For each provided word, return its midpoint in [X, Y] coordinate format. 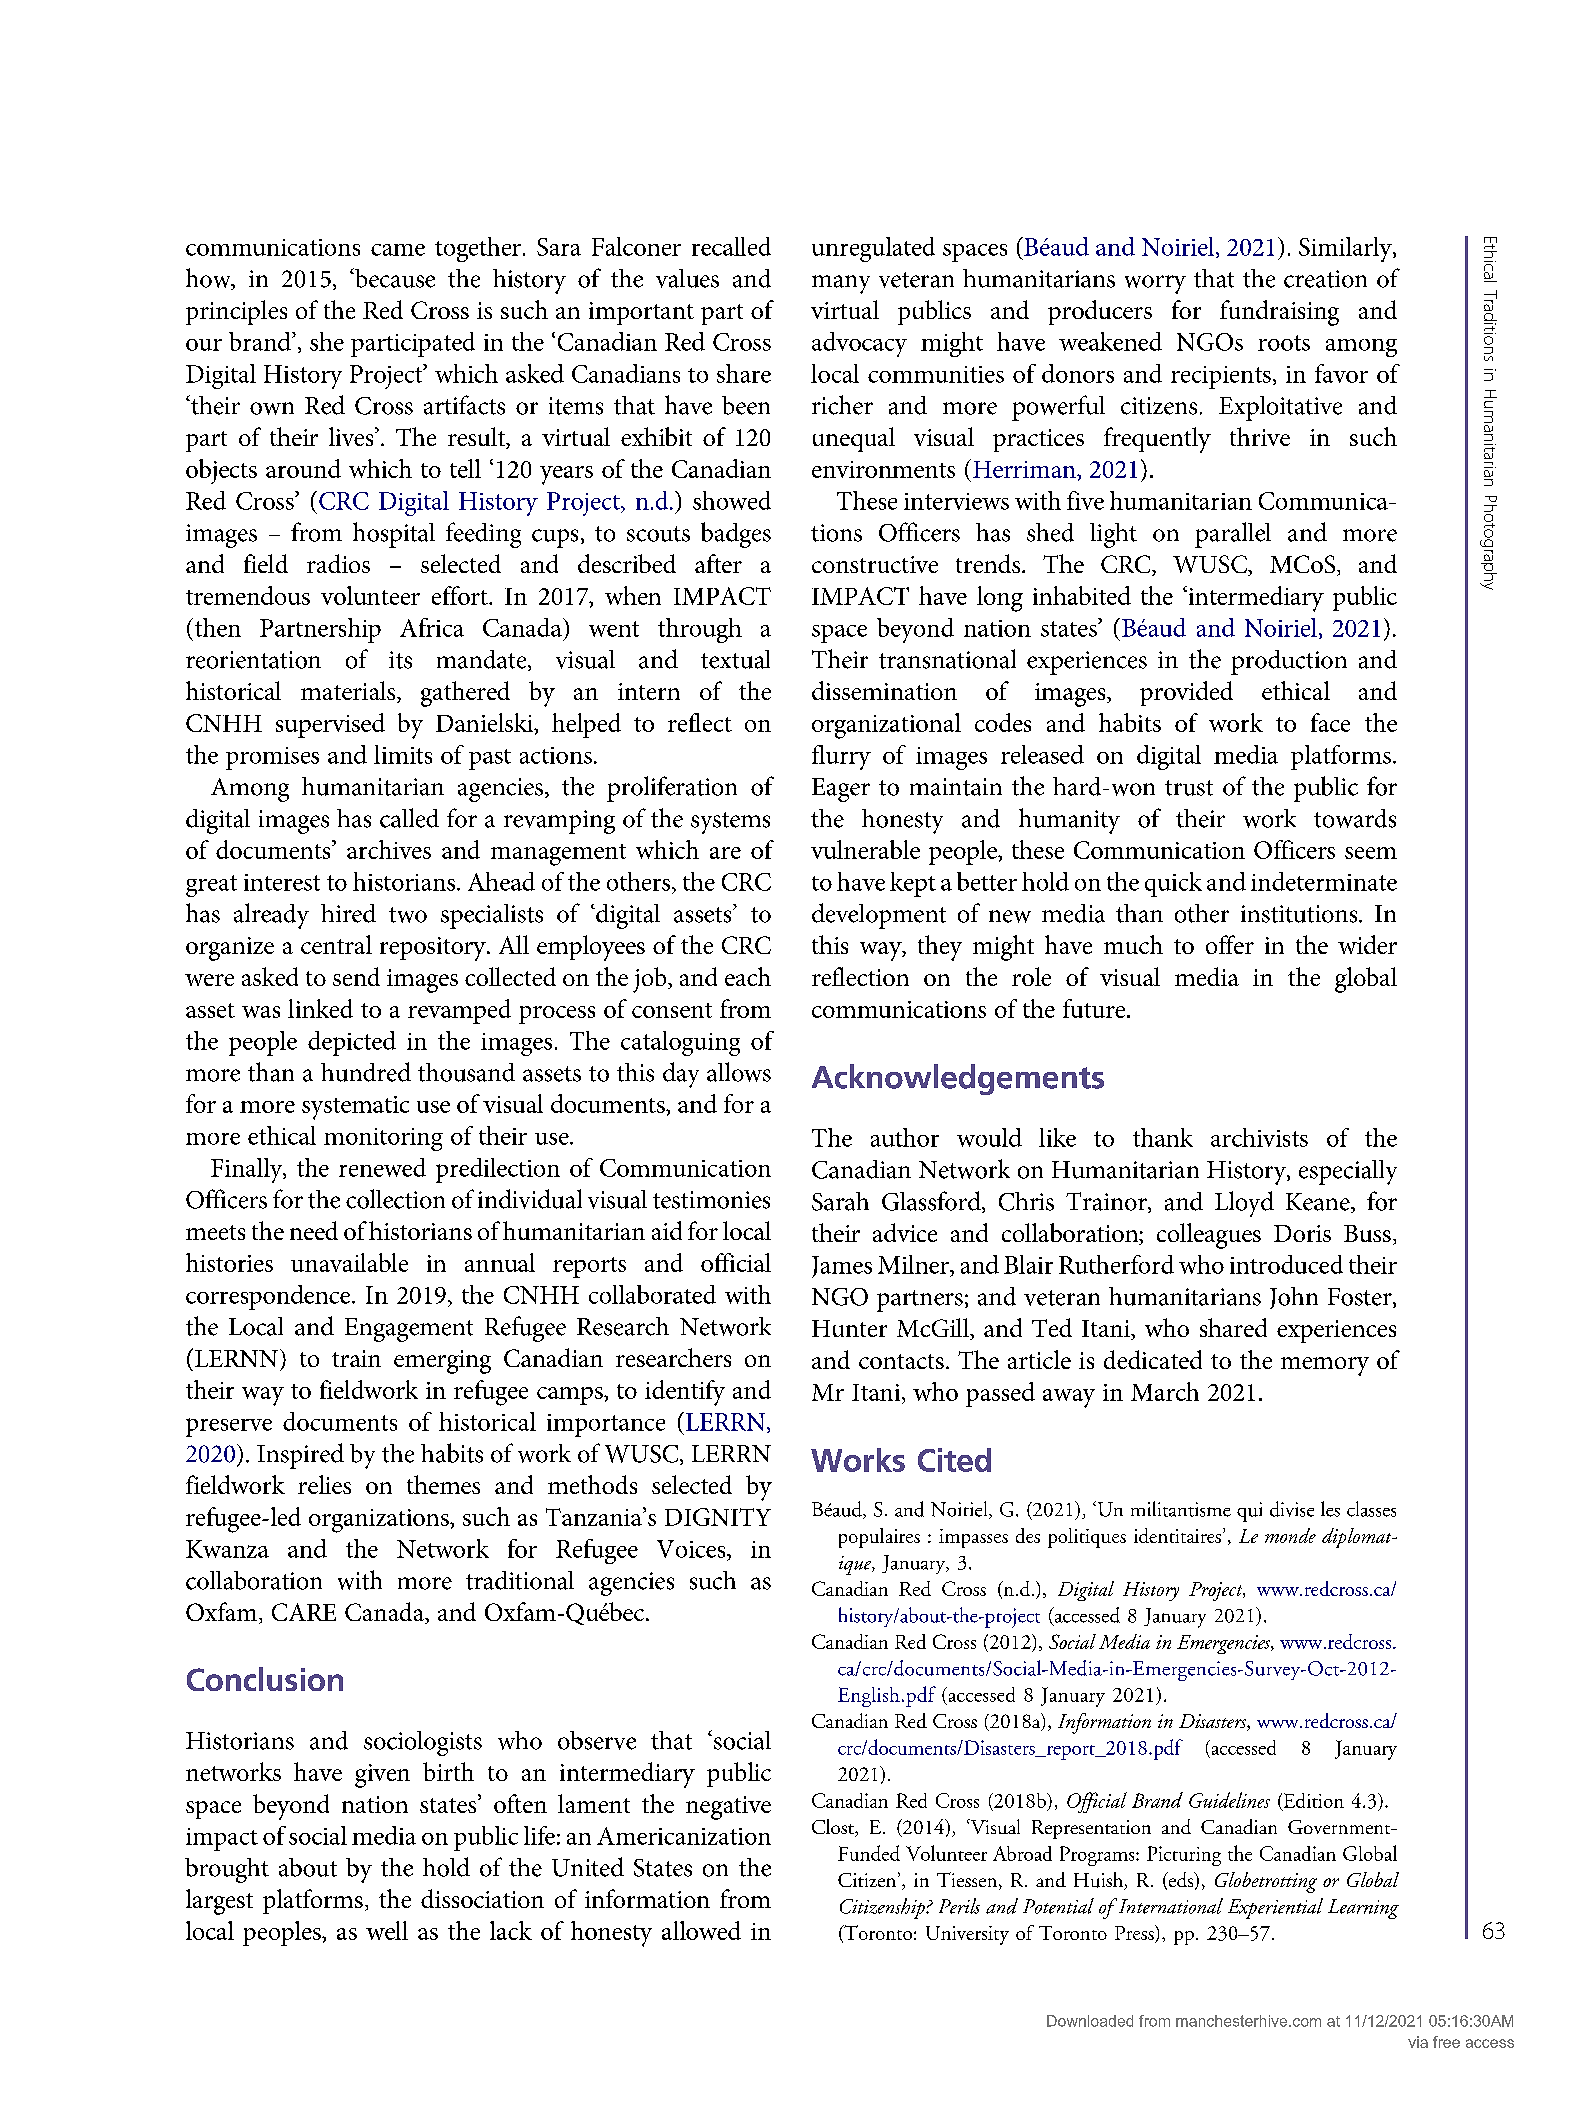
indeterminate [1324, 881]
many [841, 284]
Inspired [300, 1456]
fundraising [1279, 313]
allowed [701, 1930]
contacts [901, 1361]
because [394, 278]
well [387, 1930]
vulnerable [865, 849]
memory [1325, 1366]
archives [389, 849]
